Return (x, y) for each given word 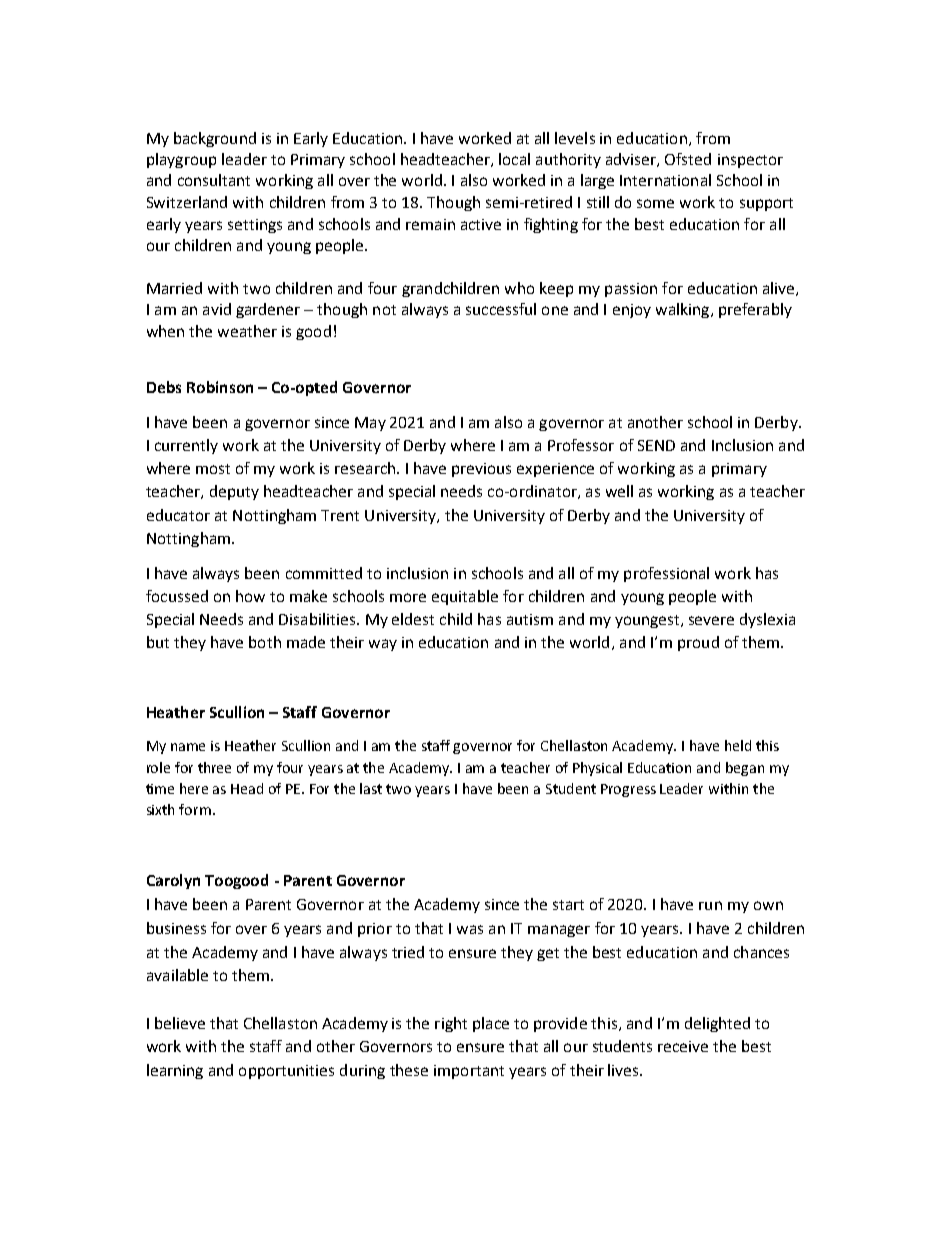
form (195, 809)
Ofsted (688, 159)
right (451, 1024)
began (745, 769)
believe (180, 1023)
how (250, 596)
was (470, 929)
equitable (465, 597)
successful (501, 309)
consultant (214, 180)
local (514, 159)
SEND (656, 445)
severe (711, 620)
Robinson (220, 387)
